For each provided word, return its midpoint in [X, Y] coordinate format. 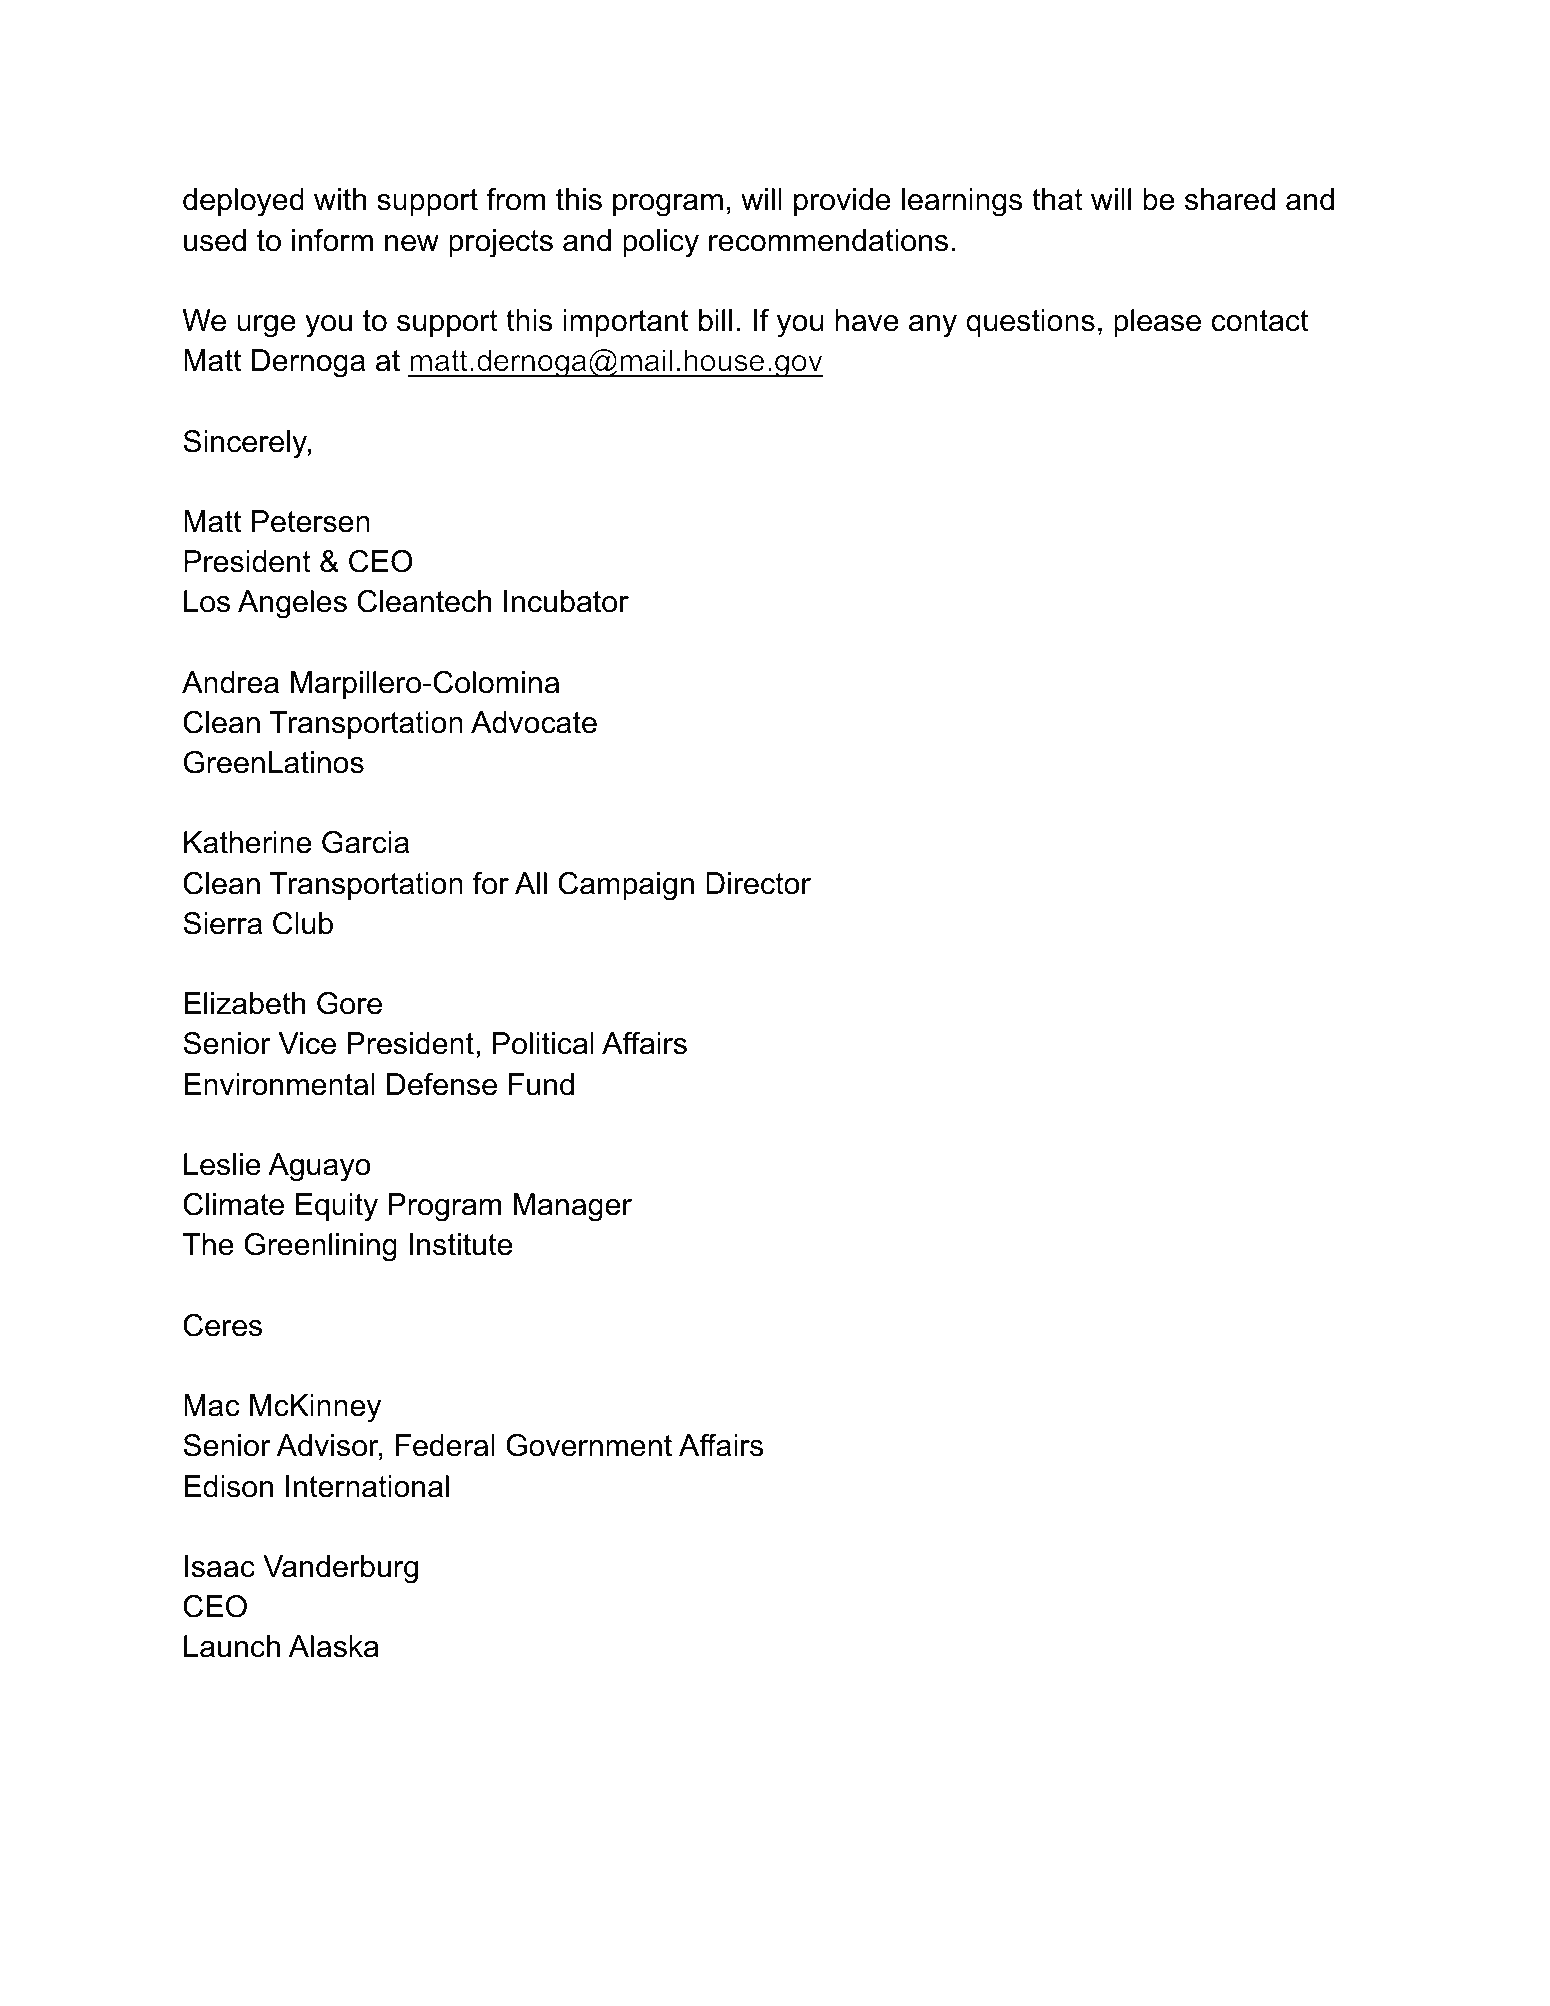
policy [661, 243]
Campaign [626, 886]
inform [332, 240]
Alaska [334, 1646]
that [1057, 199]
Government [589, 1445]
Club [303, 923]
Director [758, 883]
